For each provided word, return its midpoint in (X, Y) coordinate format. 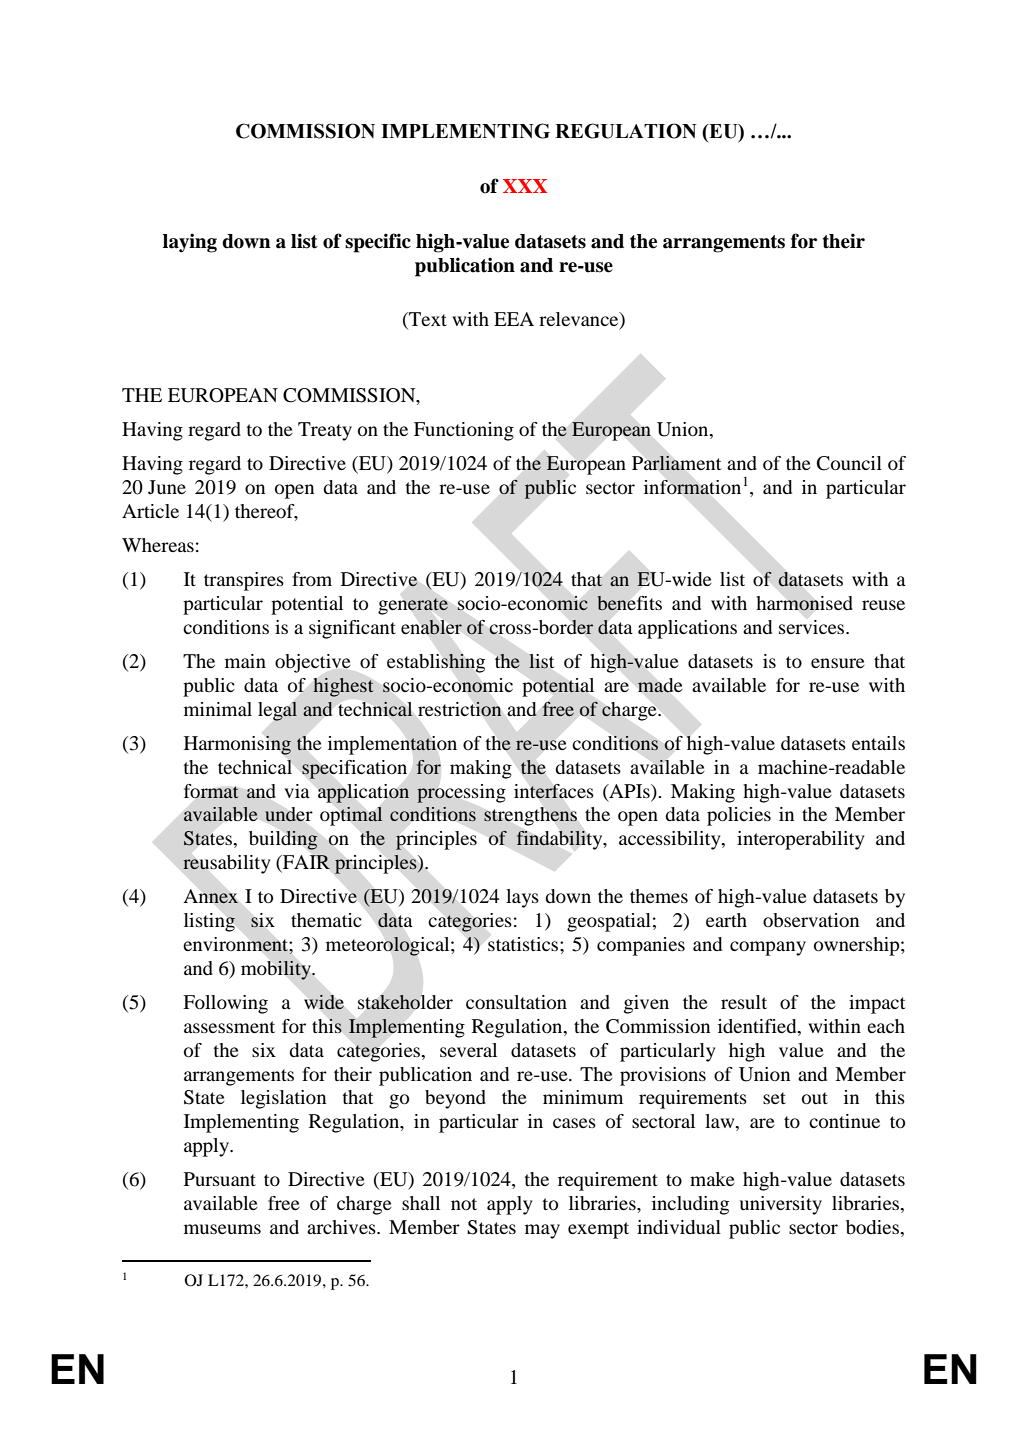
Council (849, 463)
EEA (514, 319)
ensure (838, 663)
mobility (277, 970)
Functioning (464, 431)
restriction (460, 709)
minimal (218, 709)
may (542, 1231)
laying (190, 243)
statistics (524, 944)
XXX (525, 186)
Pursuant (220, 1179)
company (768, 948)
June (167, 487)
